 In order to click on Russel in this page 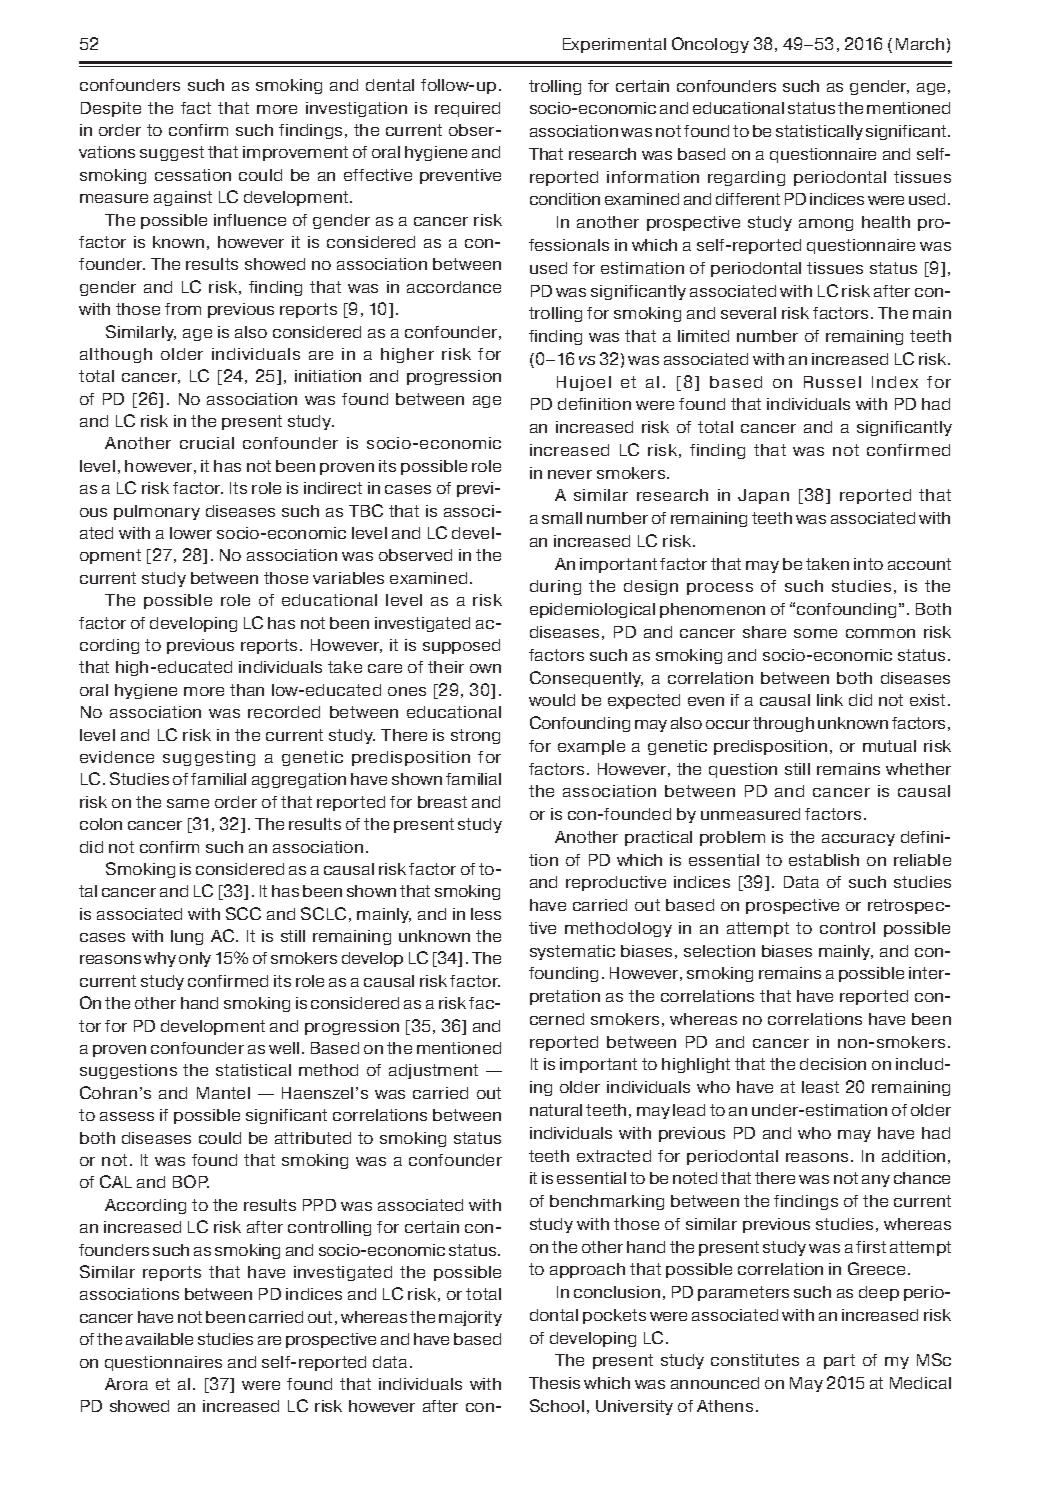, I will do `click(832, 382)`.
